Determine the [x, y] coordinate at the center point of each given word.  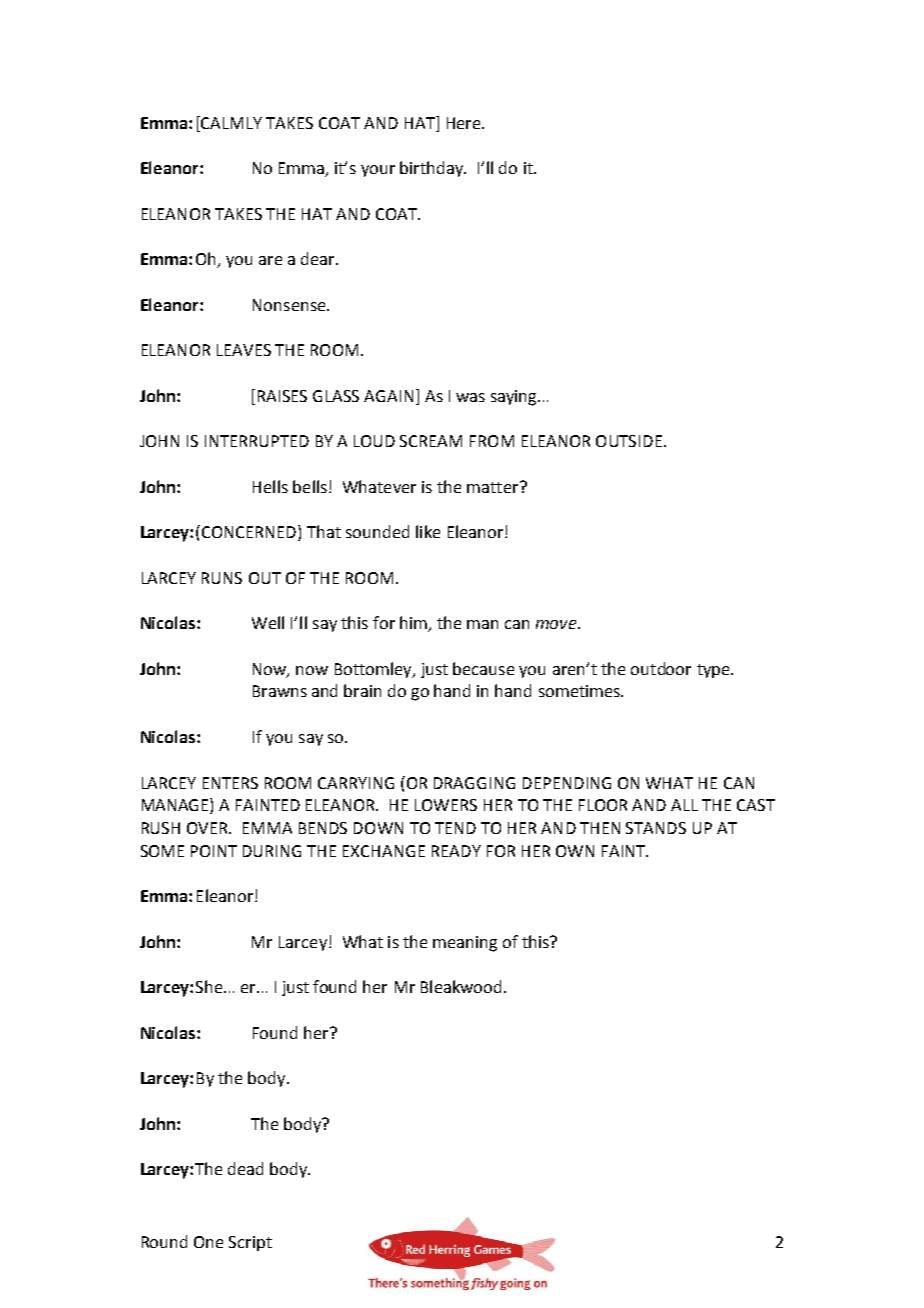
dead [245, 1168]
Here [465, 123]
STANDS [656, 828]
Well [268, 622]
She [210, 986]
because [483, 668]
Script [250, 1243]
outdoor [661, 668]
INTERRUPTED [257, 441]
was [470, 397]
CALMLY [231, 123]
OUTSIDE [629, 441]
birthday [433, 169]
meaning [465, 944]
